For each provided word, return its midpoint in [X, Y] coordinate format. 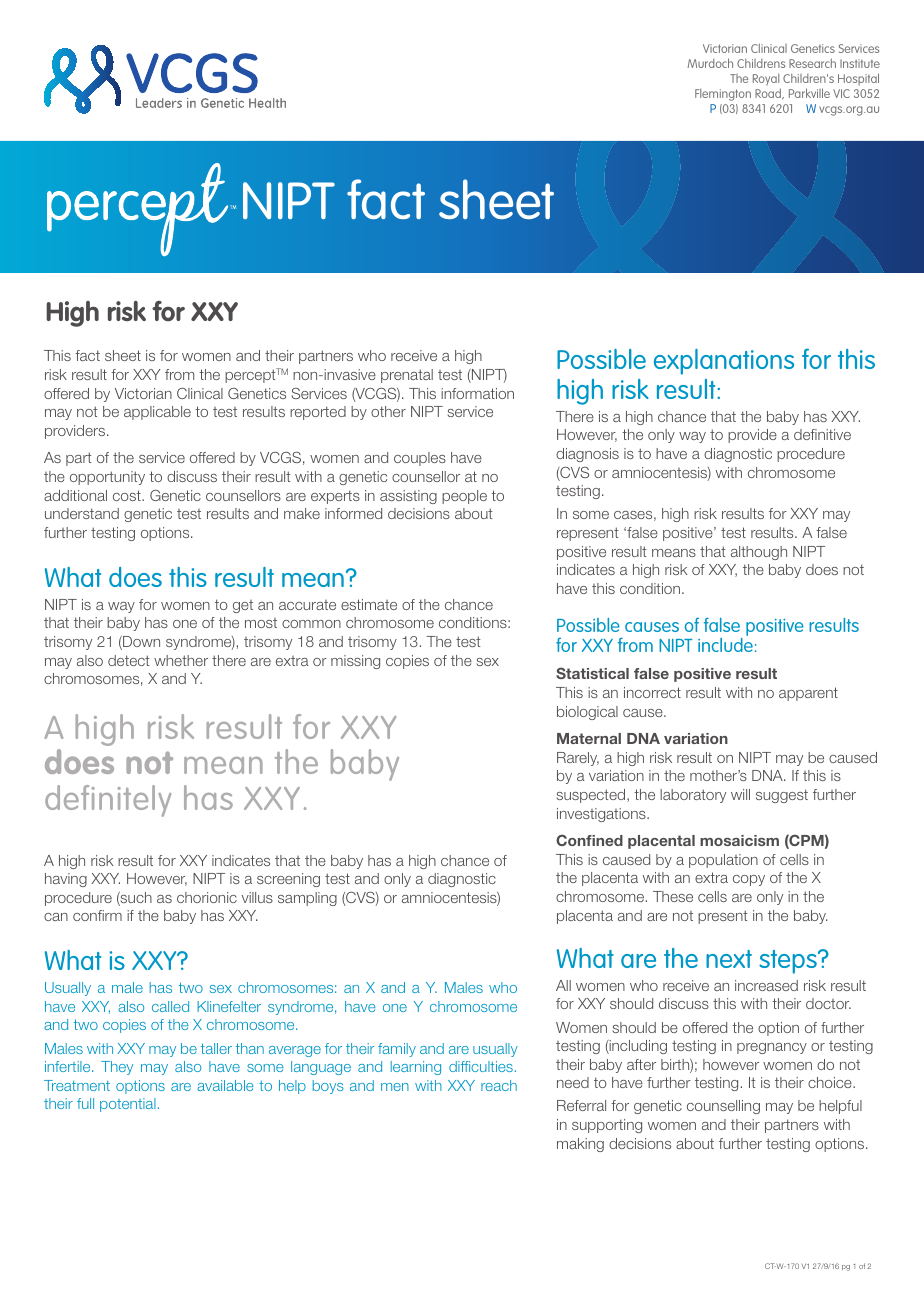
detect [129, 660]
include [725, 643]
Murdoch [710, 63]
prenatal [407, 376]
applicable [157, 413]
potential [128, 1105]
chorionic [207, 897]
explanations [724, 362]
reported [318, 413]
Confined [589, 840]
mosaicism [739, 840]
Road [769, 94]
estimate [369, 604]
